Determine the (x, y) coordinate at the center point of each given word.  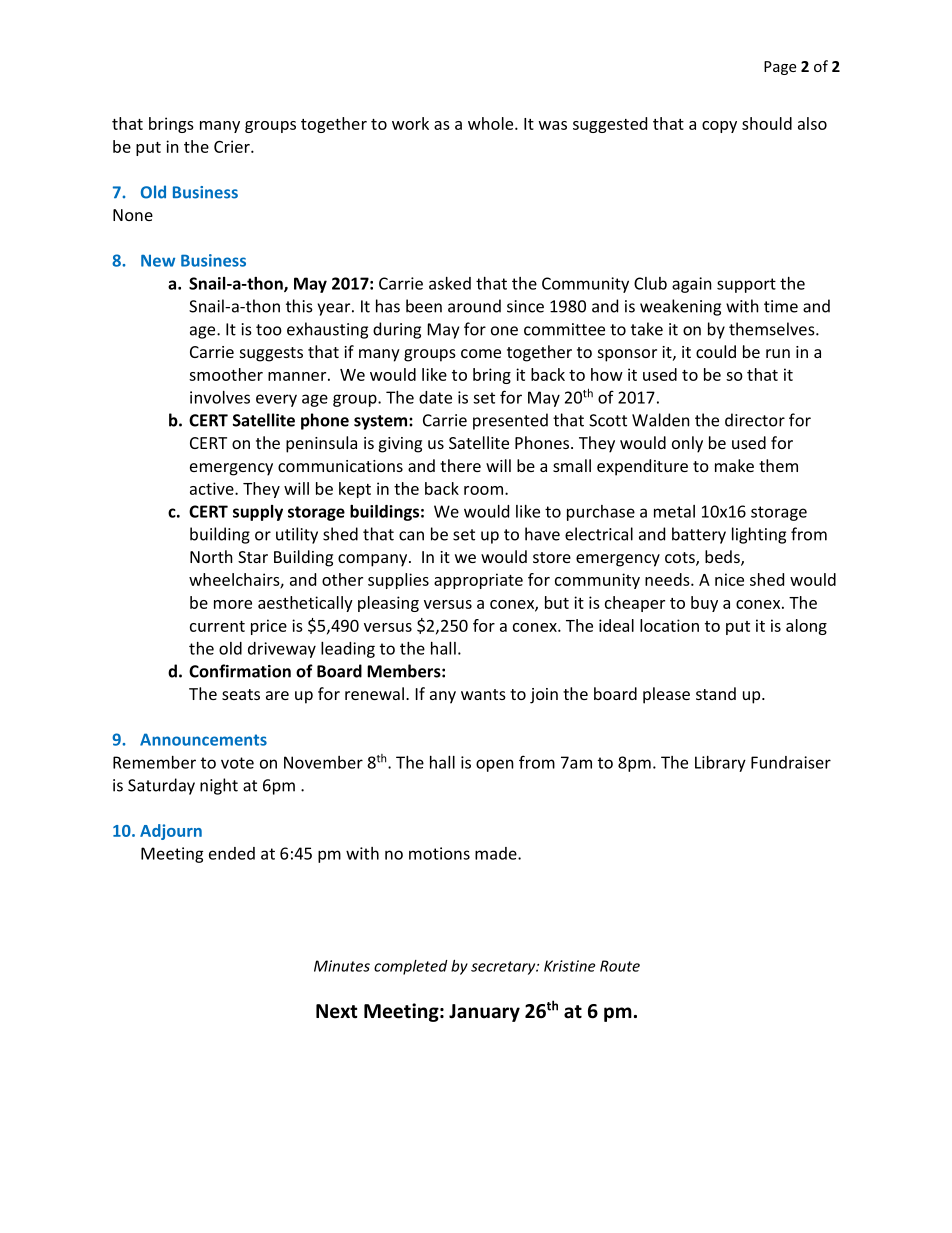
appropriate (478, 581)
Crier (233, 146)
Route (620, 966)
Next (337, 1011)
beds (723, 558)
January (484, 1013)
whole (492, 123)
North (211, 556)
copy (719, 127)
